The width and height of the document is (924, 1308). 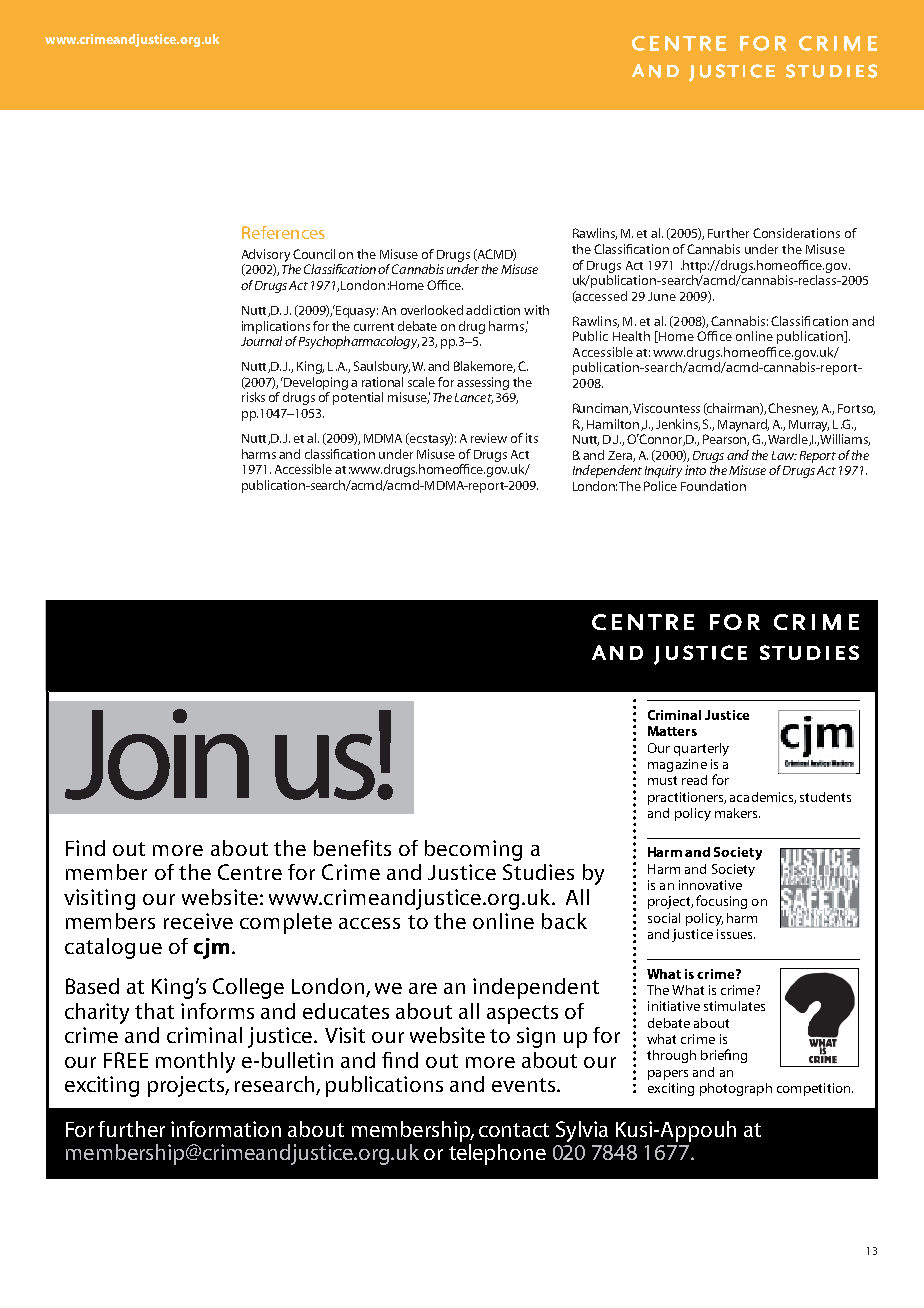 What do you see at coordinates (484, 367) in the document?
I see `Blakemore` at bounding box center [484, 367].
